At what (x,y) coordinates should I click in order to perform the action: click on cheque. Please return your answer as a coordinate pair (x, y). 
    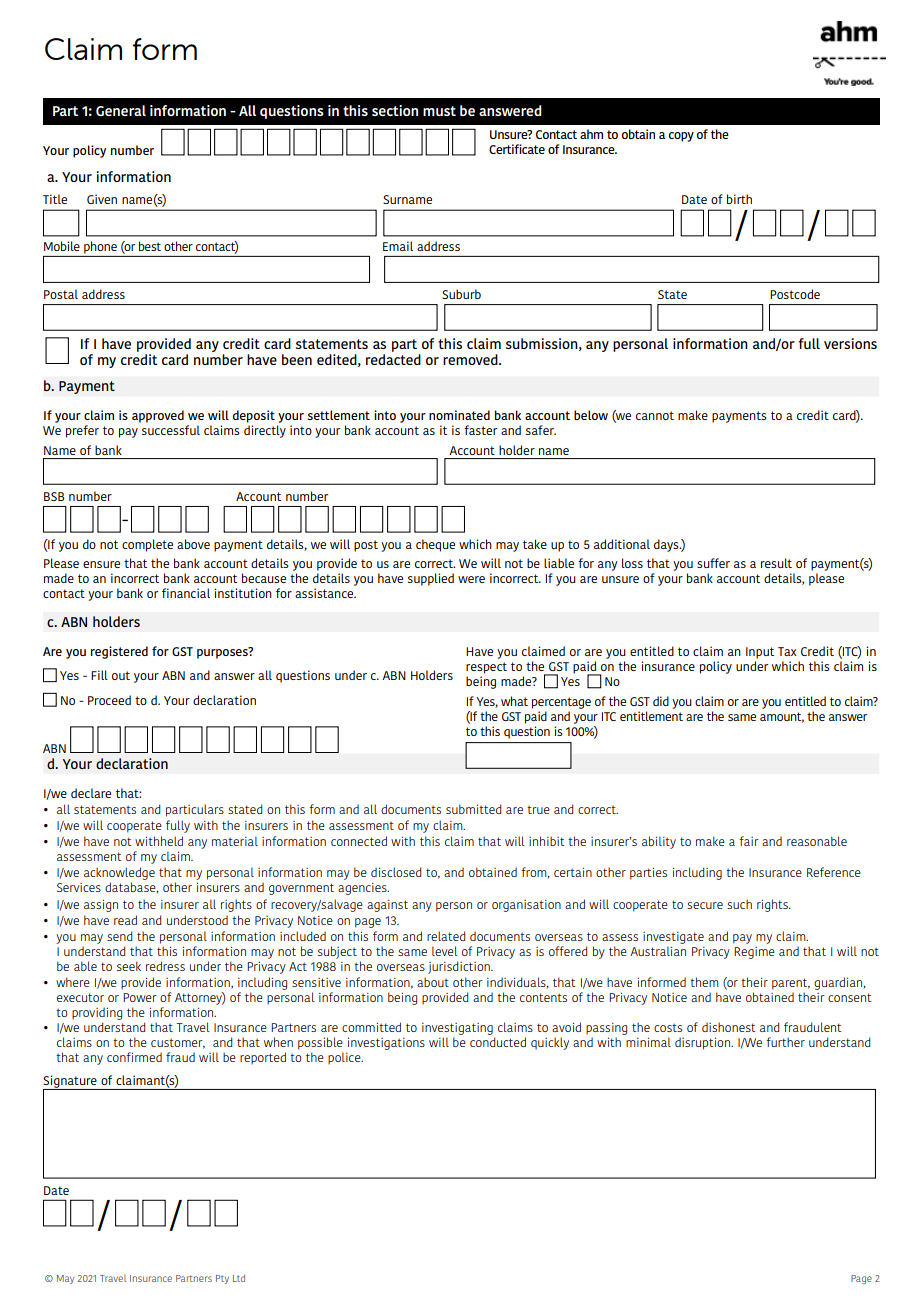
    Looking at the image, I should click on (435, 545).
